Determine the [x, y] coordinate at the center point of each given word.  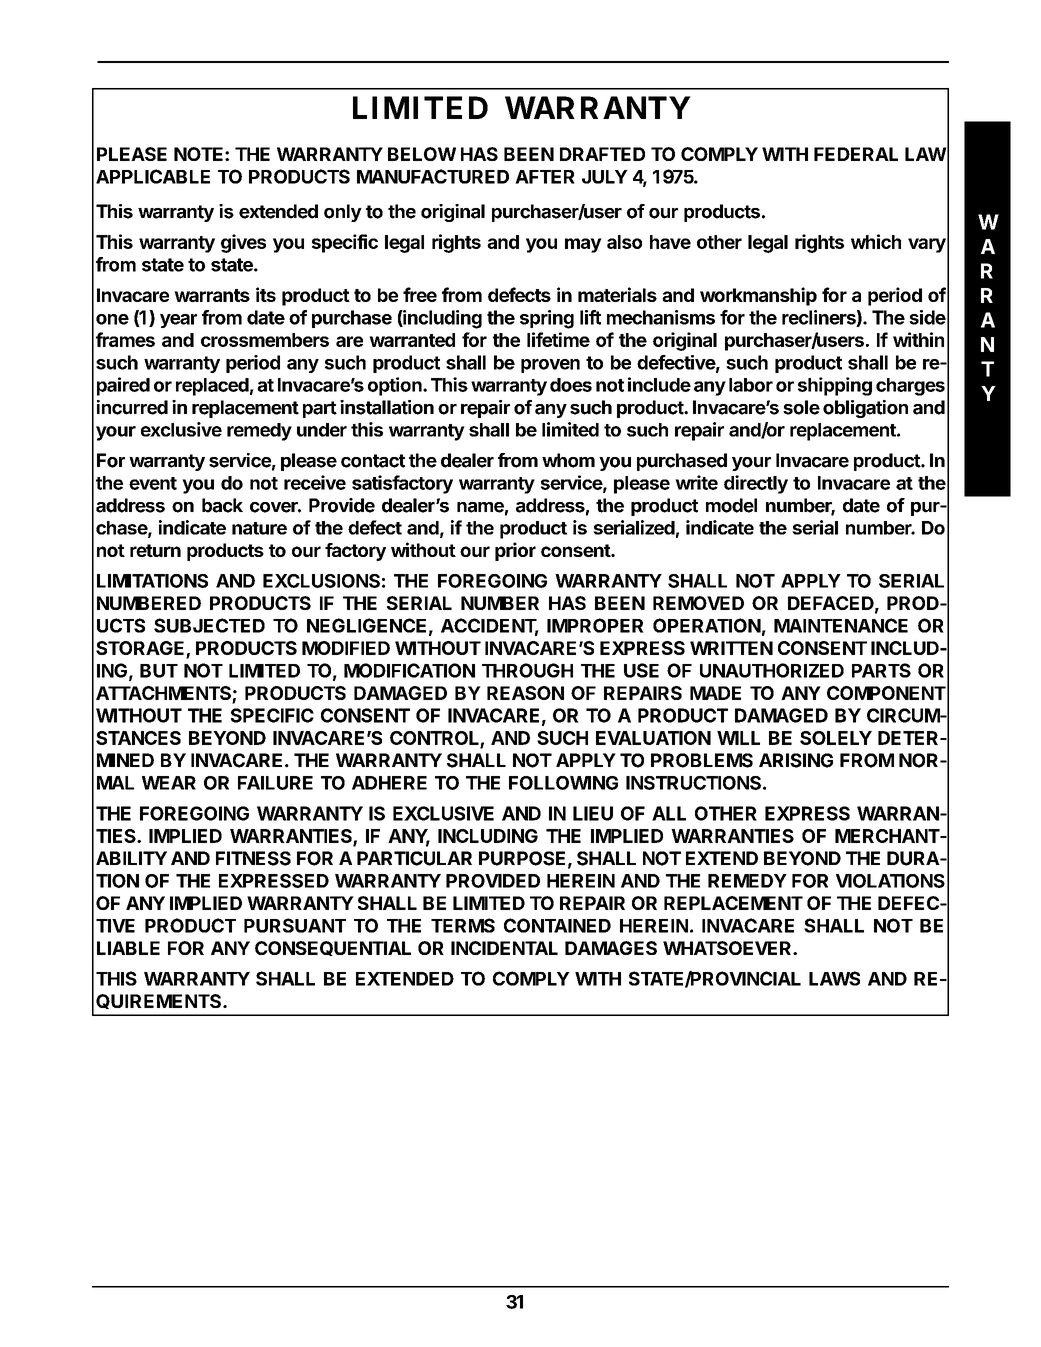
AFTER [545, 177]
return [155, 550]
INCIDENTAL [504, 948]
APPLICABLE [153, 176]
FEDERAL [856, 154]
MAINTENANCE [841, 625]
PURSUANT [295, 925]
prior [515, 551]
